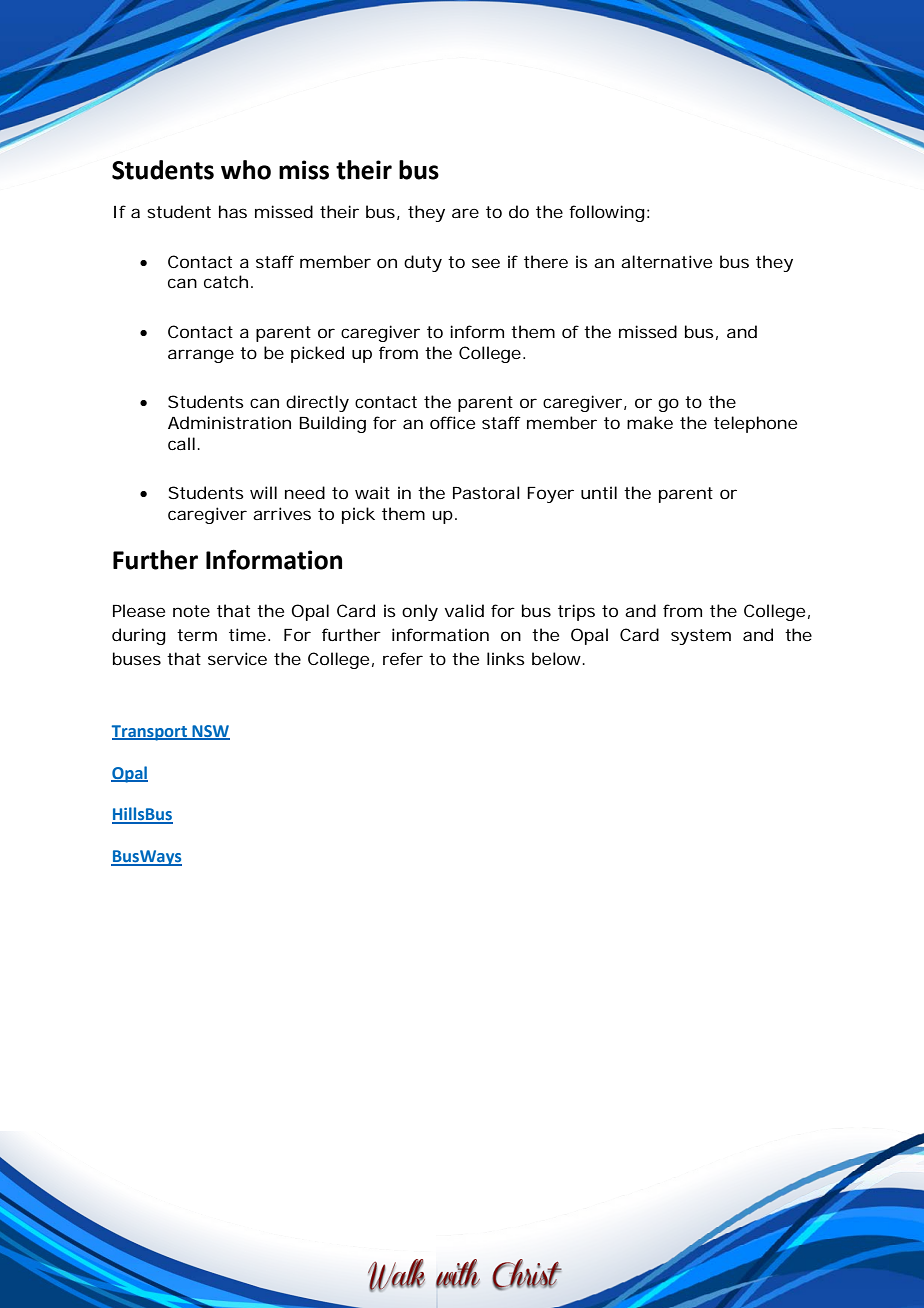  Describe the element at coordinates (423, 263) in the screenshot. I see `duty` at that location.
